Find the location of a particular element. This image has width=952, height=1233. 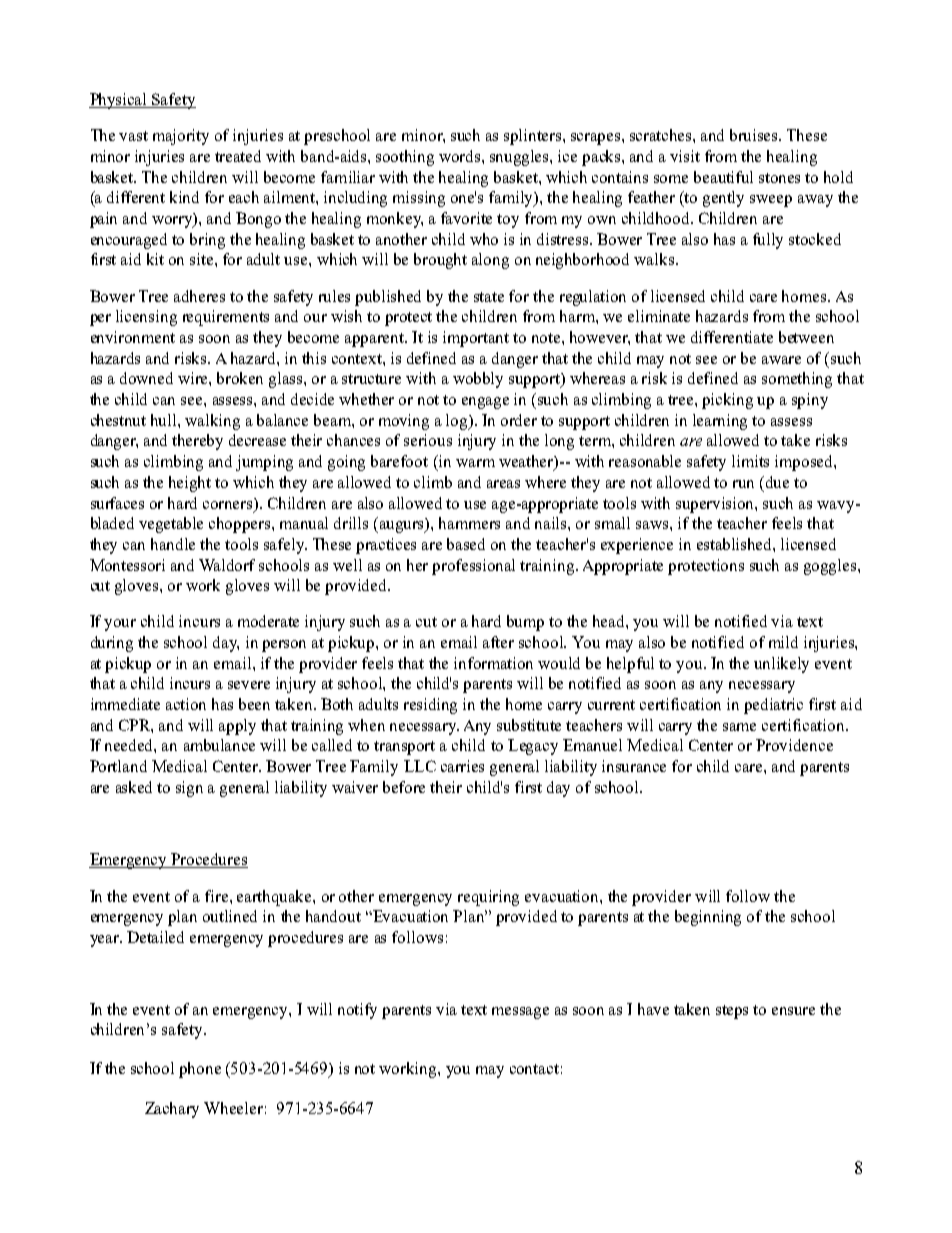

important is located at coordinates (476, 339).
